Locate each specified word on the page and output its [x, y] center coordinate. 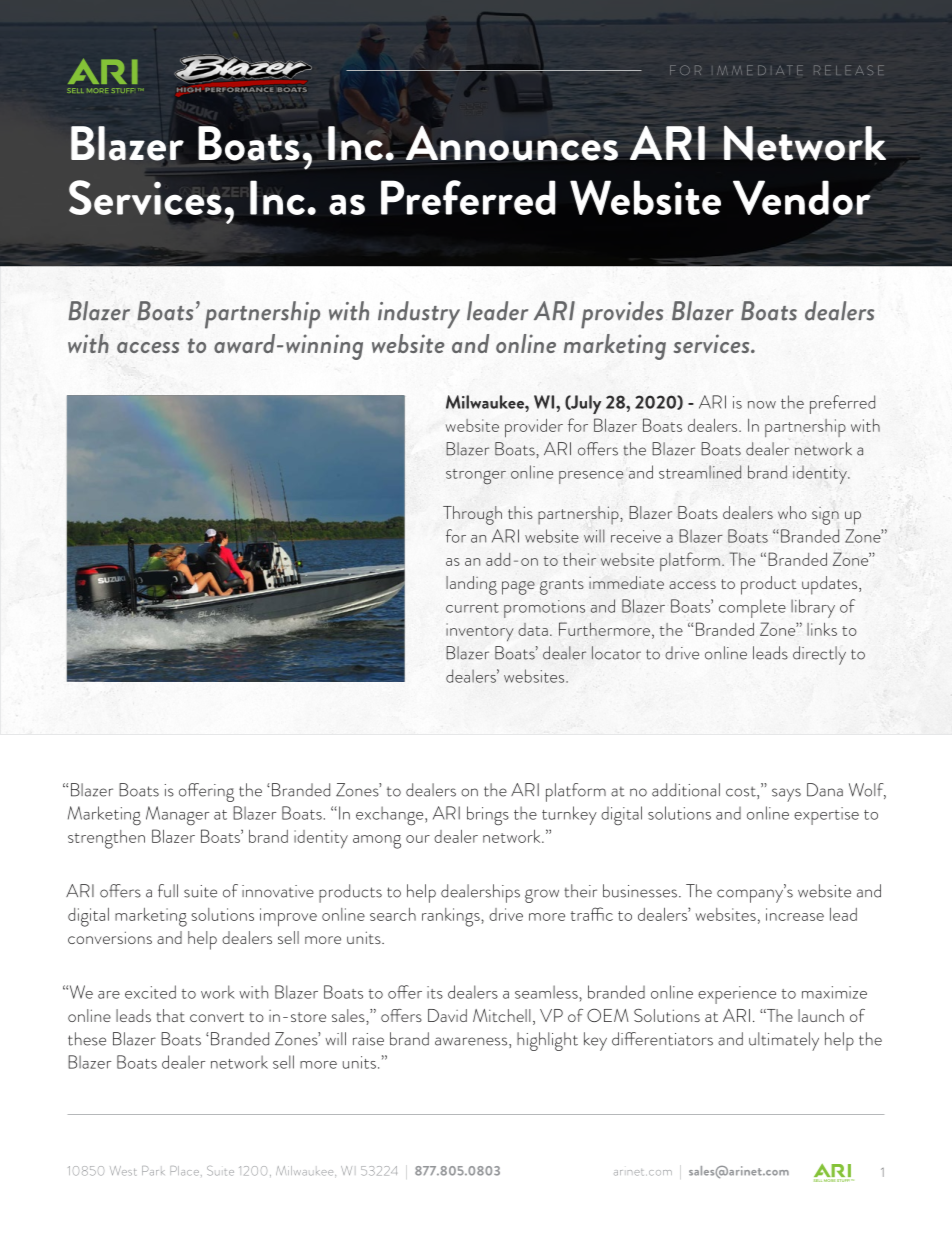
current [472, 608]
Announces [512, 143]
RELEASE [849, 70]
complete [752, 608]
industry [419, 315]
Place [184, 1171]
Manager [177, 816]
